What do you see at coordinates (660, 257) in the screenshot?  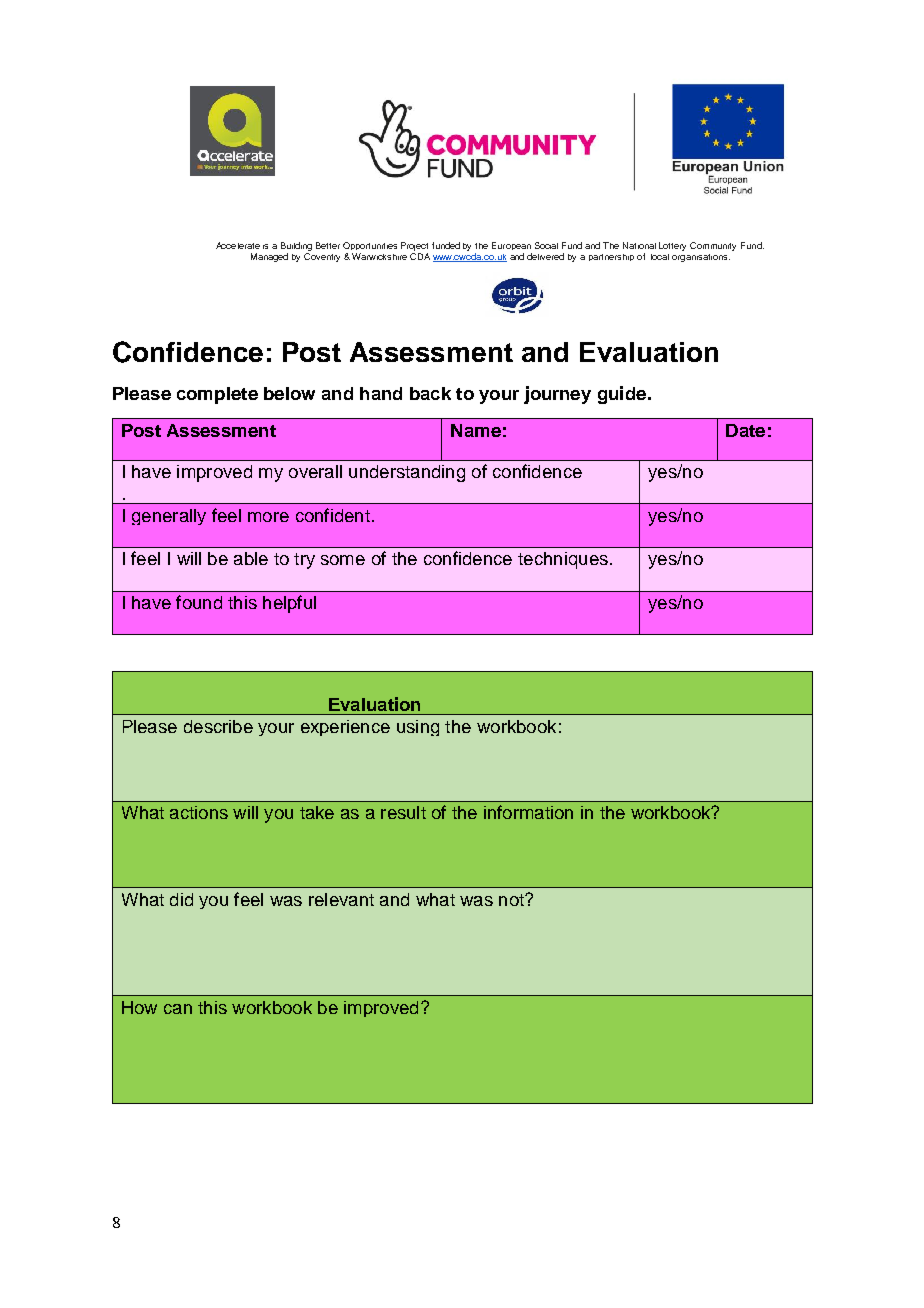 I see `local` at bounding box center [660, 257].
